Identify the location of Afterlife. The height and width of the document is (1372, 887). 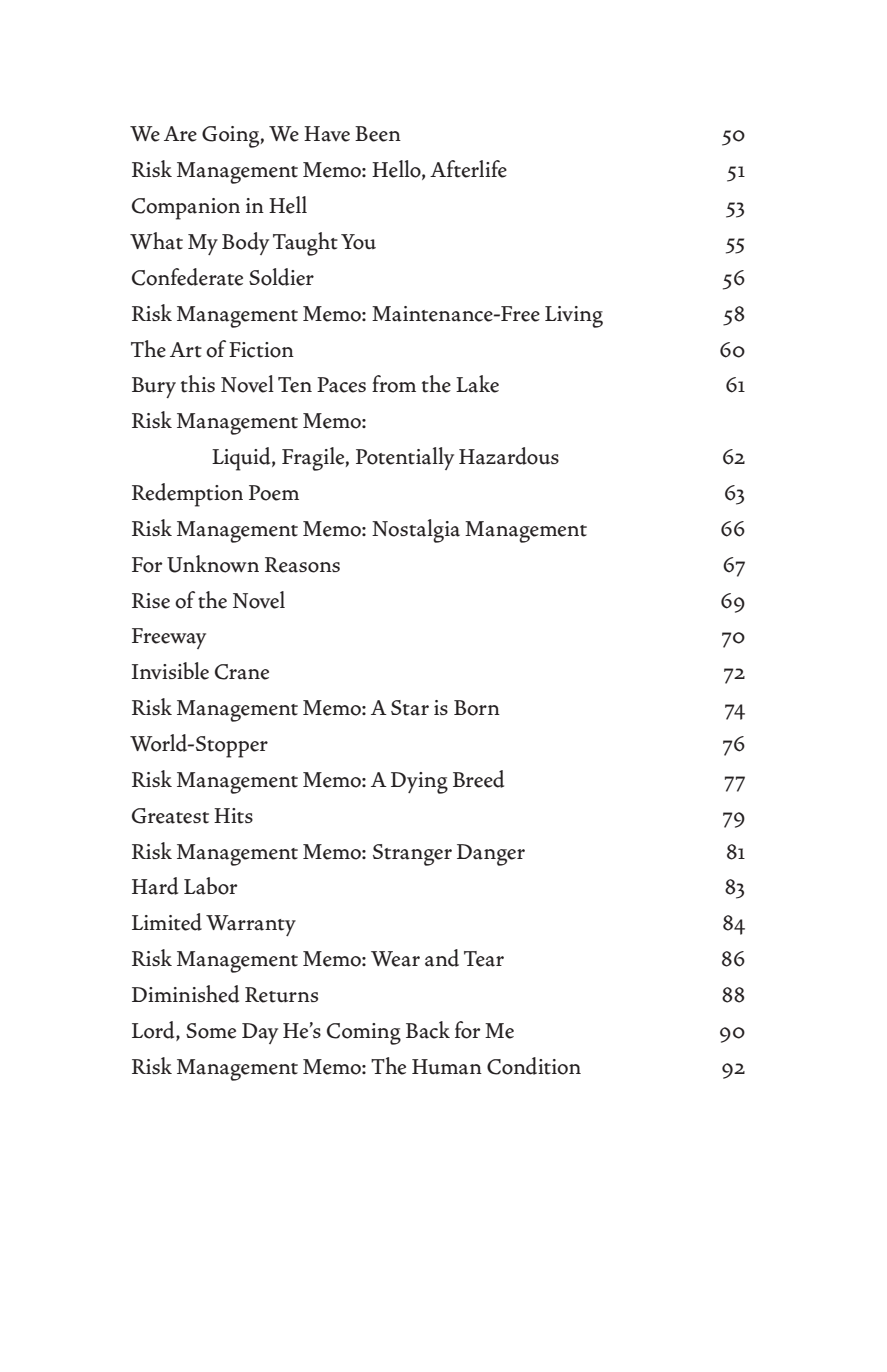
(468, 169).
